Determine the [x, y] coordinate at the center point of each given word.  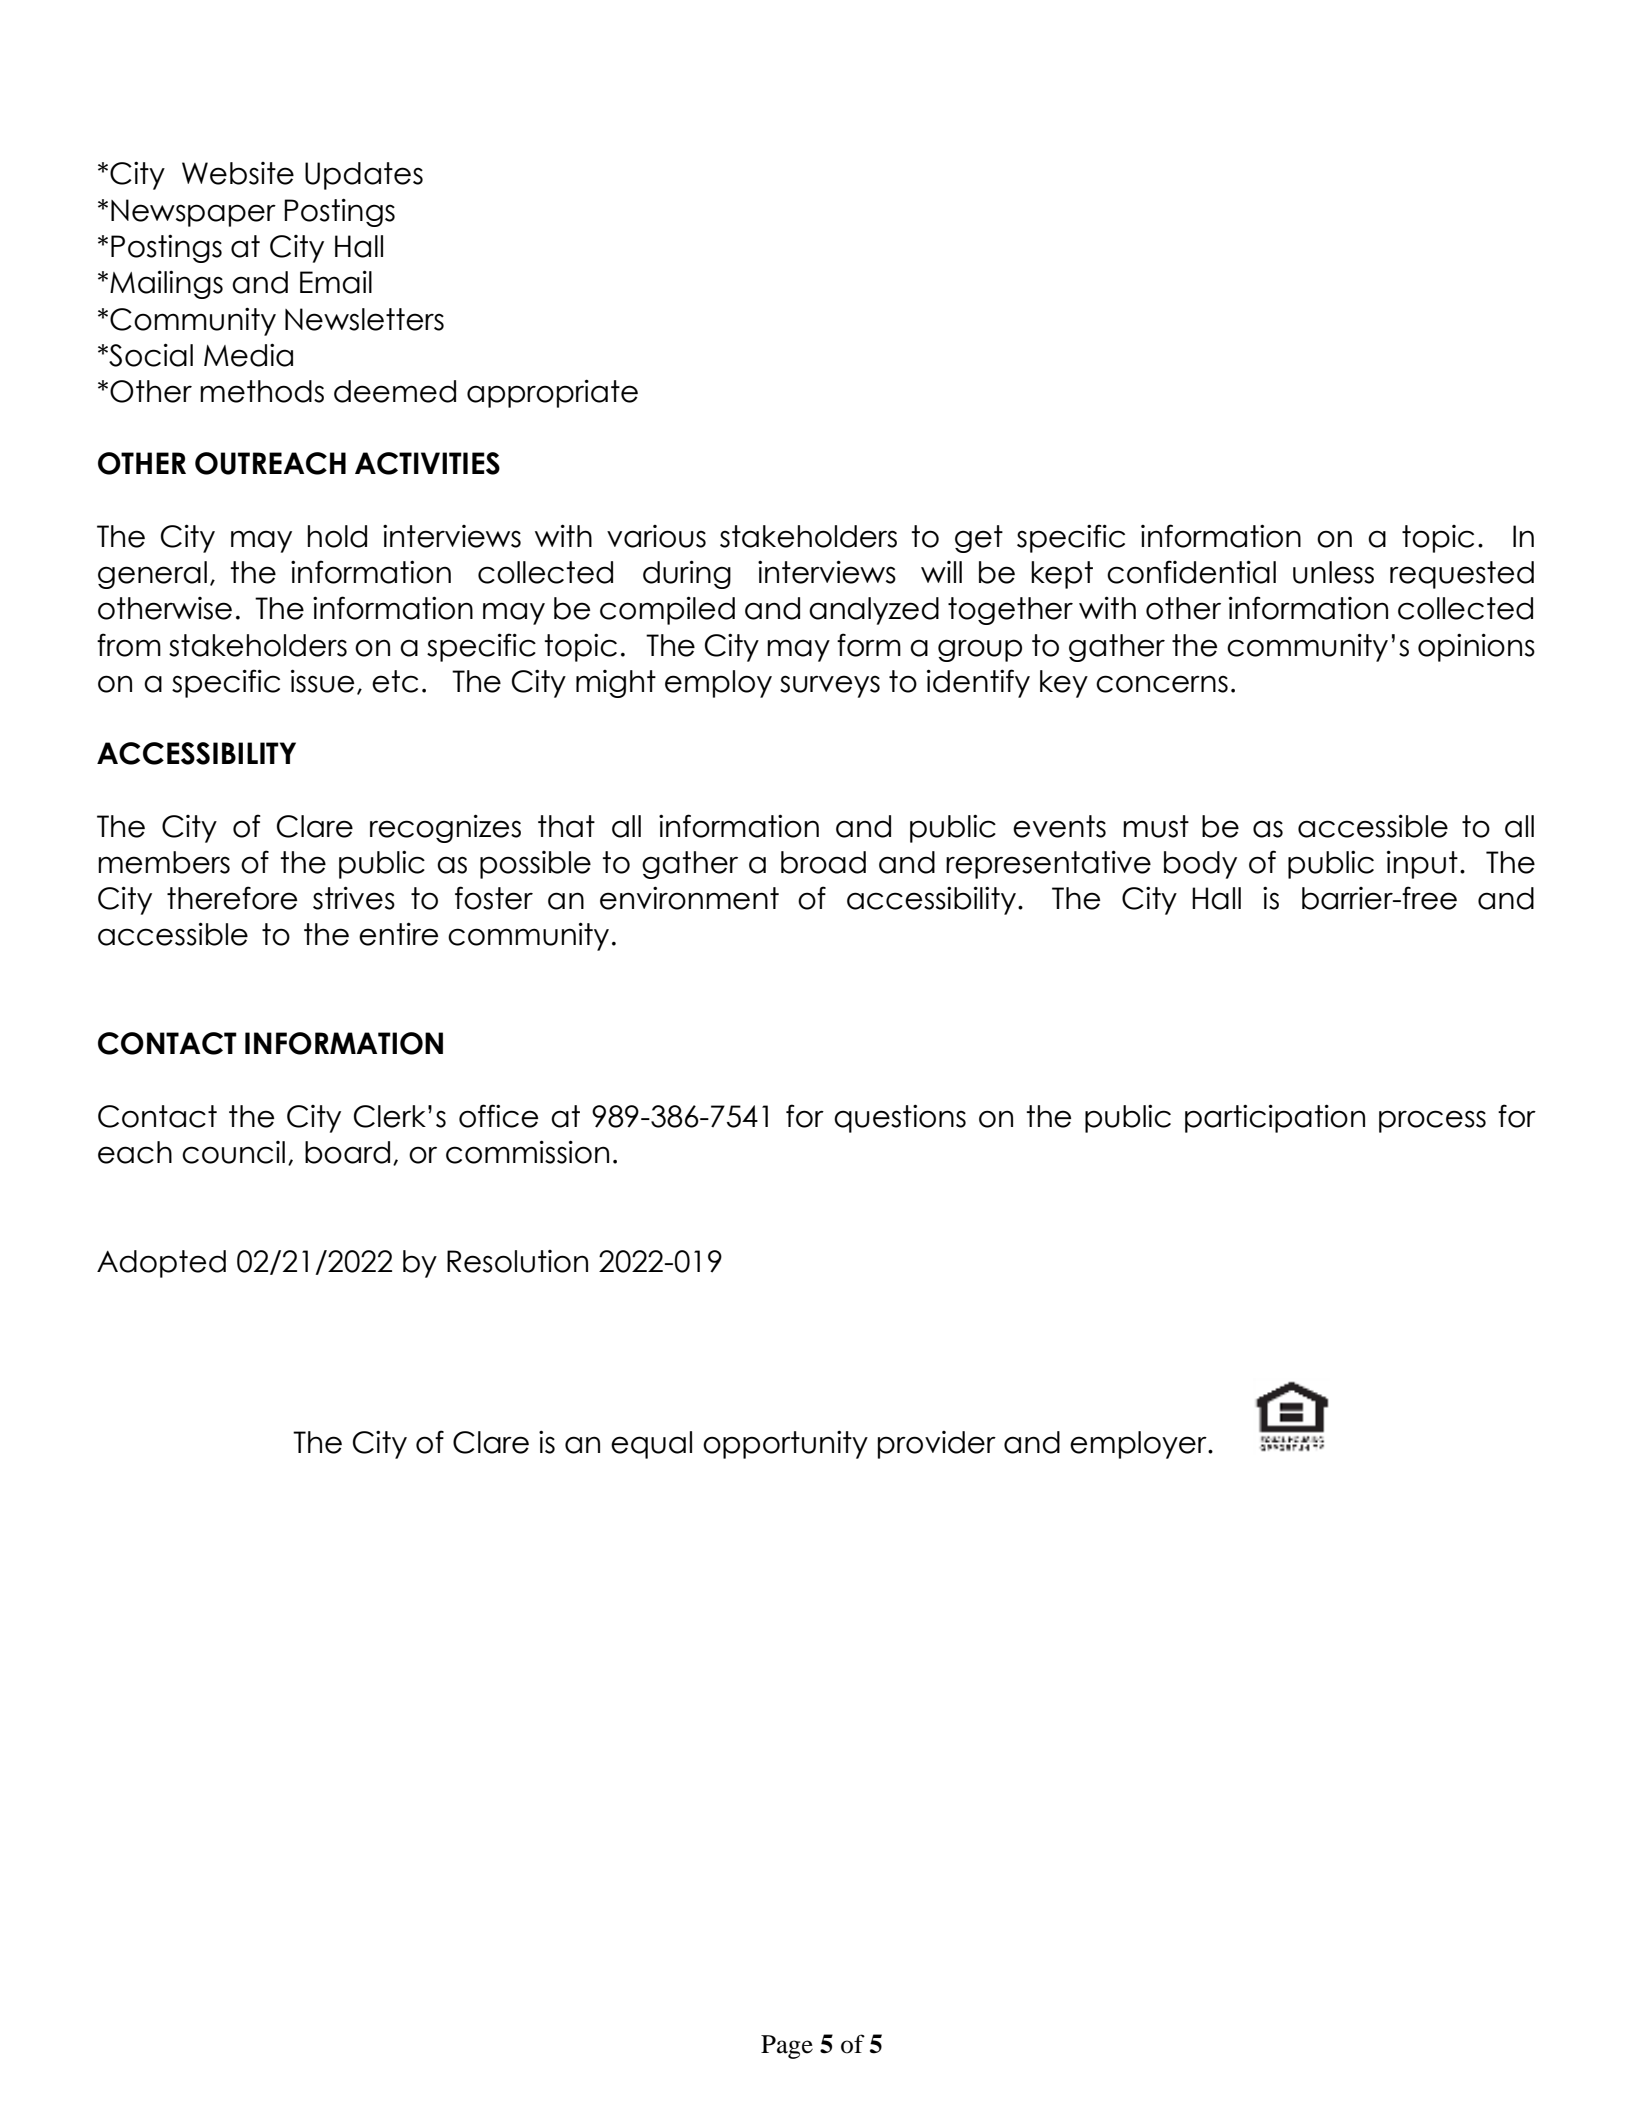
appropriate [552, 393]
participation [1275, 1118]
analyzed [874, 611]
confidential [1191, 572]
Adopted [161, 1264]
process [1432, 1121]
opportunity [785, 1444]
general [152, 575]
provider [937, 1445]
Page [787, 2047]
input [1422, 864]
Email [336, 282]
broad [823, 862]
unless [1333, 572]
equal [651, 1445]
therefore [232, 898]
